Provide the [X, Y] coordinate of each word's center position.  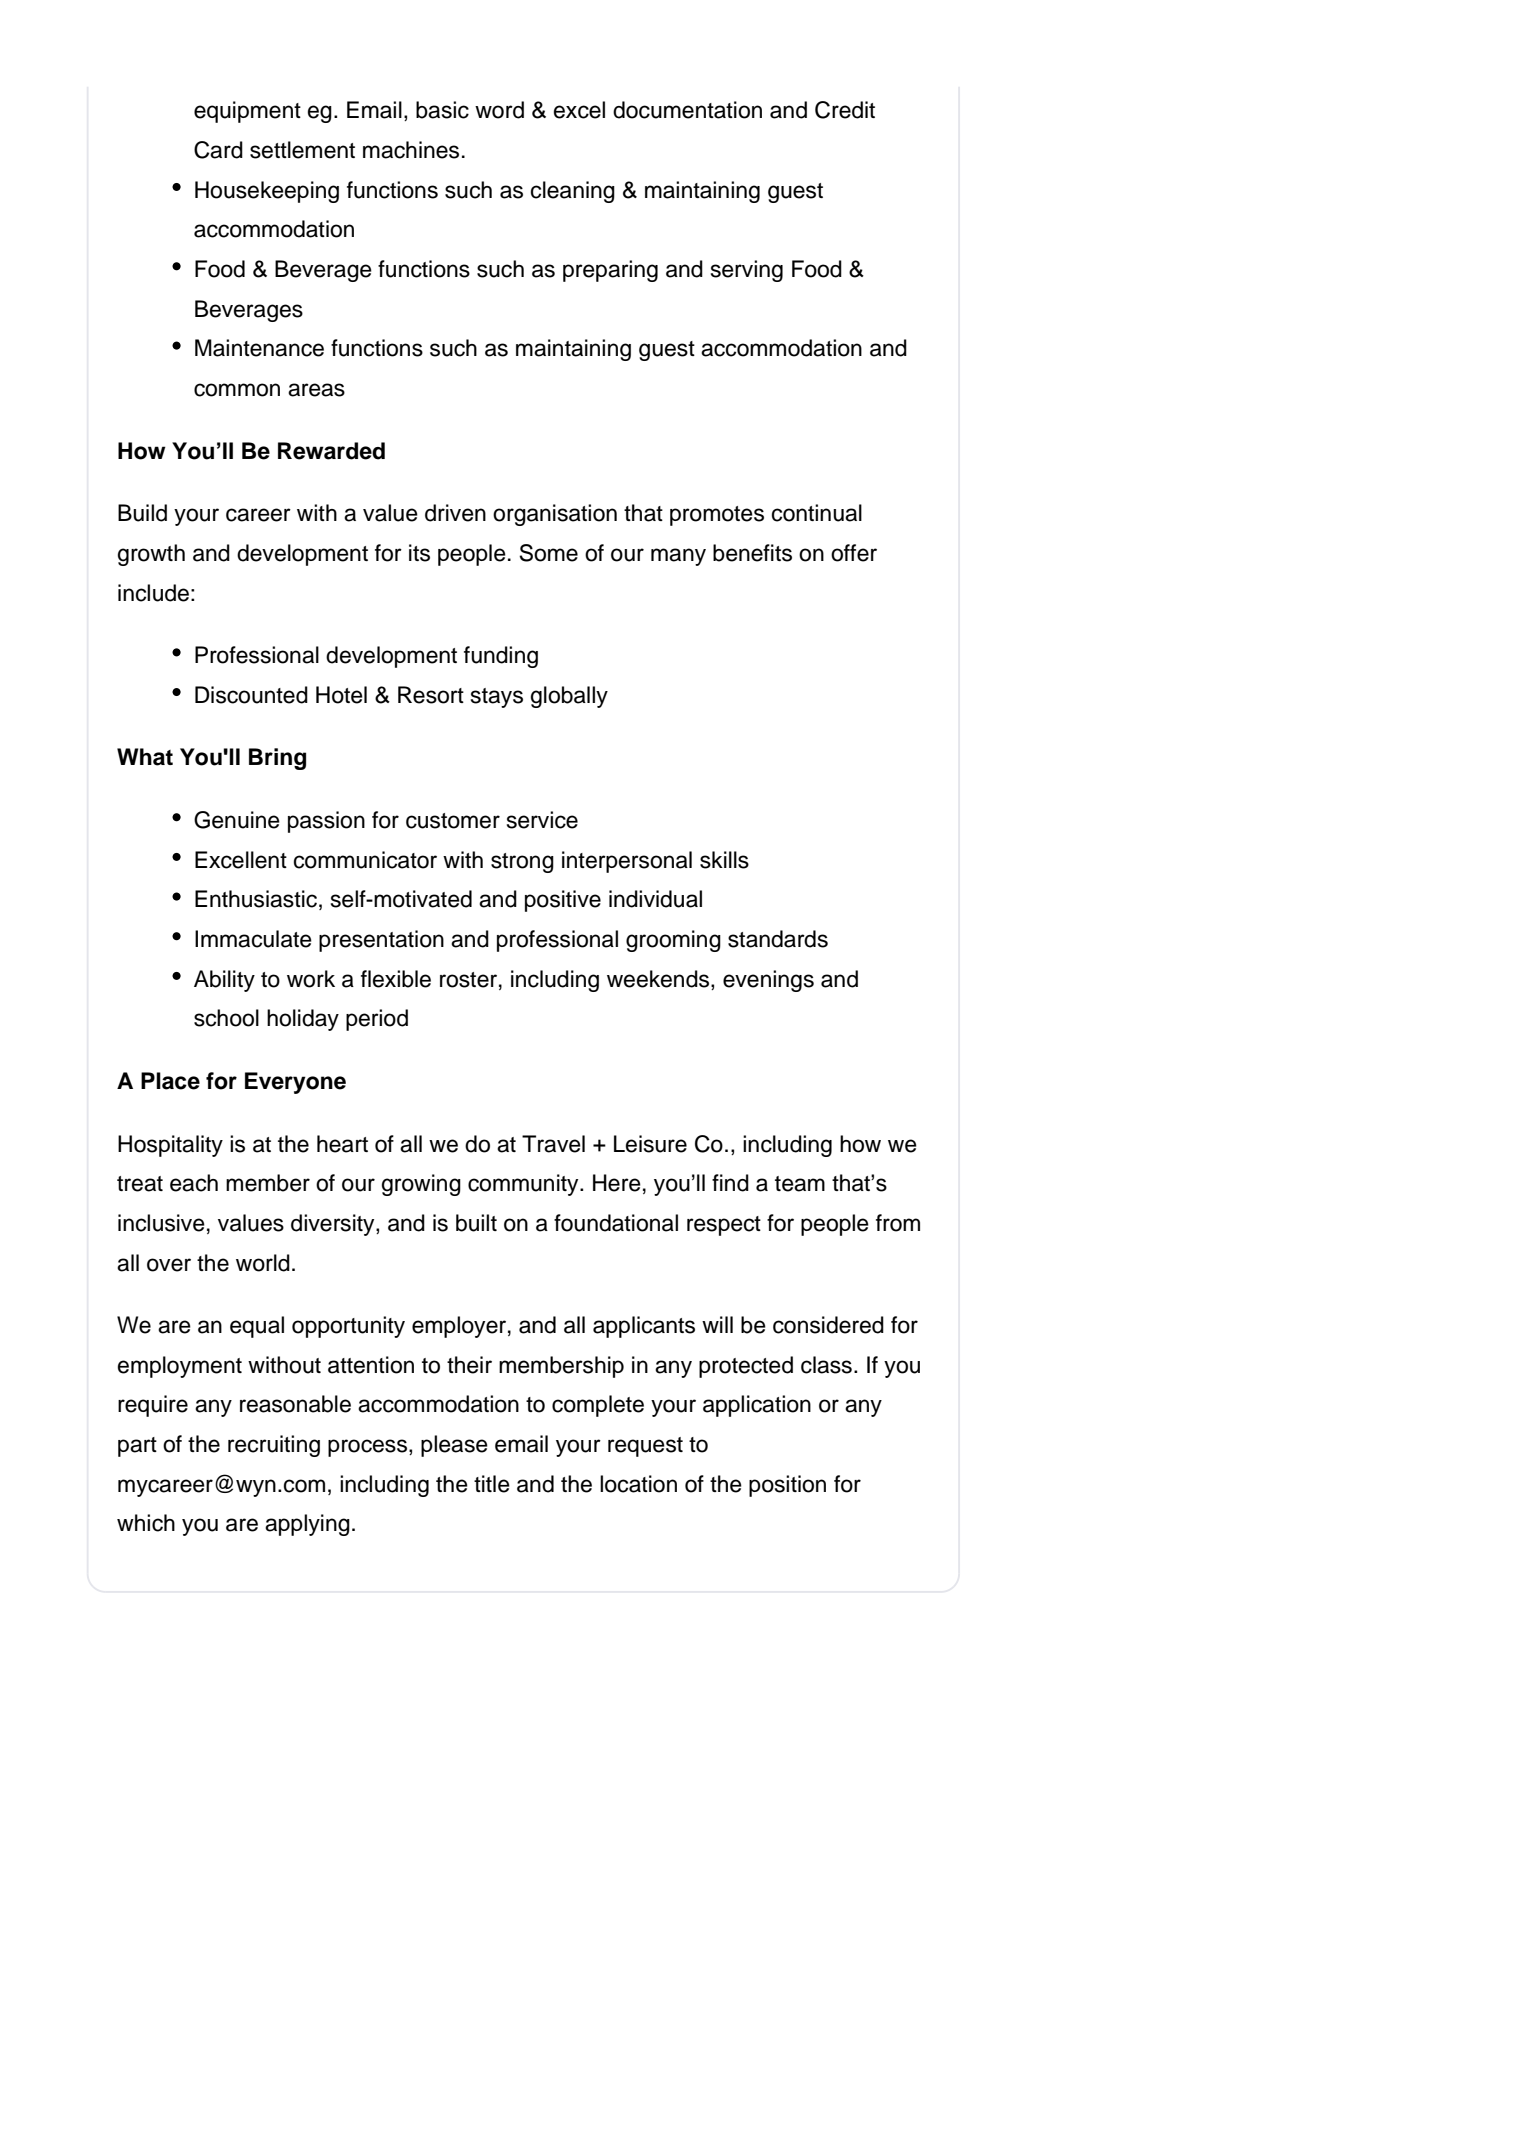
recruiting [274, 1446]
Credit [845, 110]
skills [724, 860]
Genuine [237, 820]
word [499, 110]
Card [218, 150]
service [542, 820]
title [492, 1484]
